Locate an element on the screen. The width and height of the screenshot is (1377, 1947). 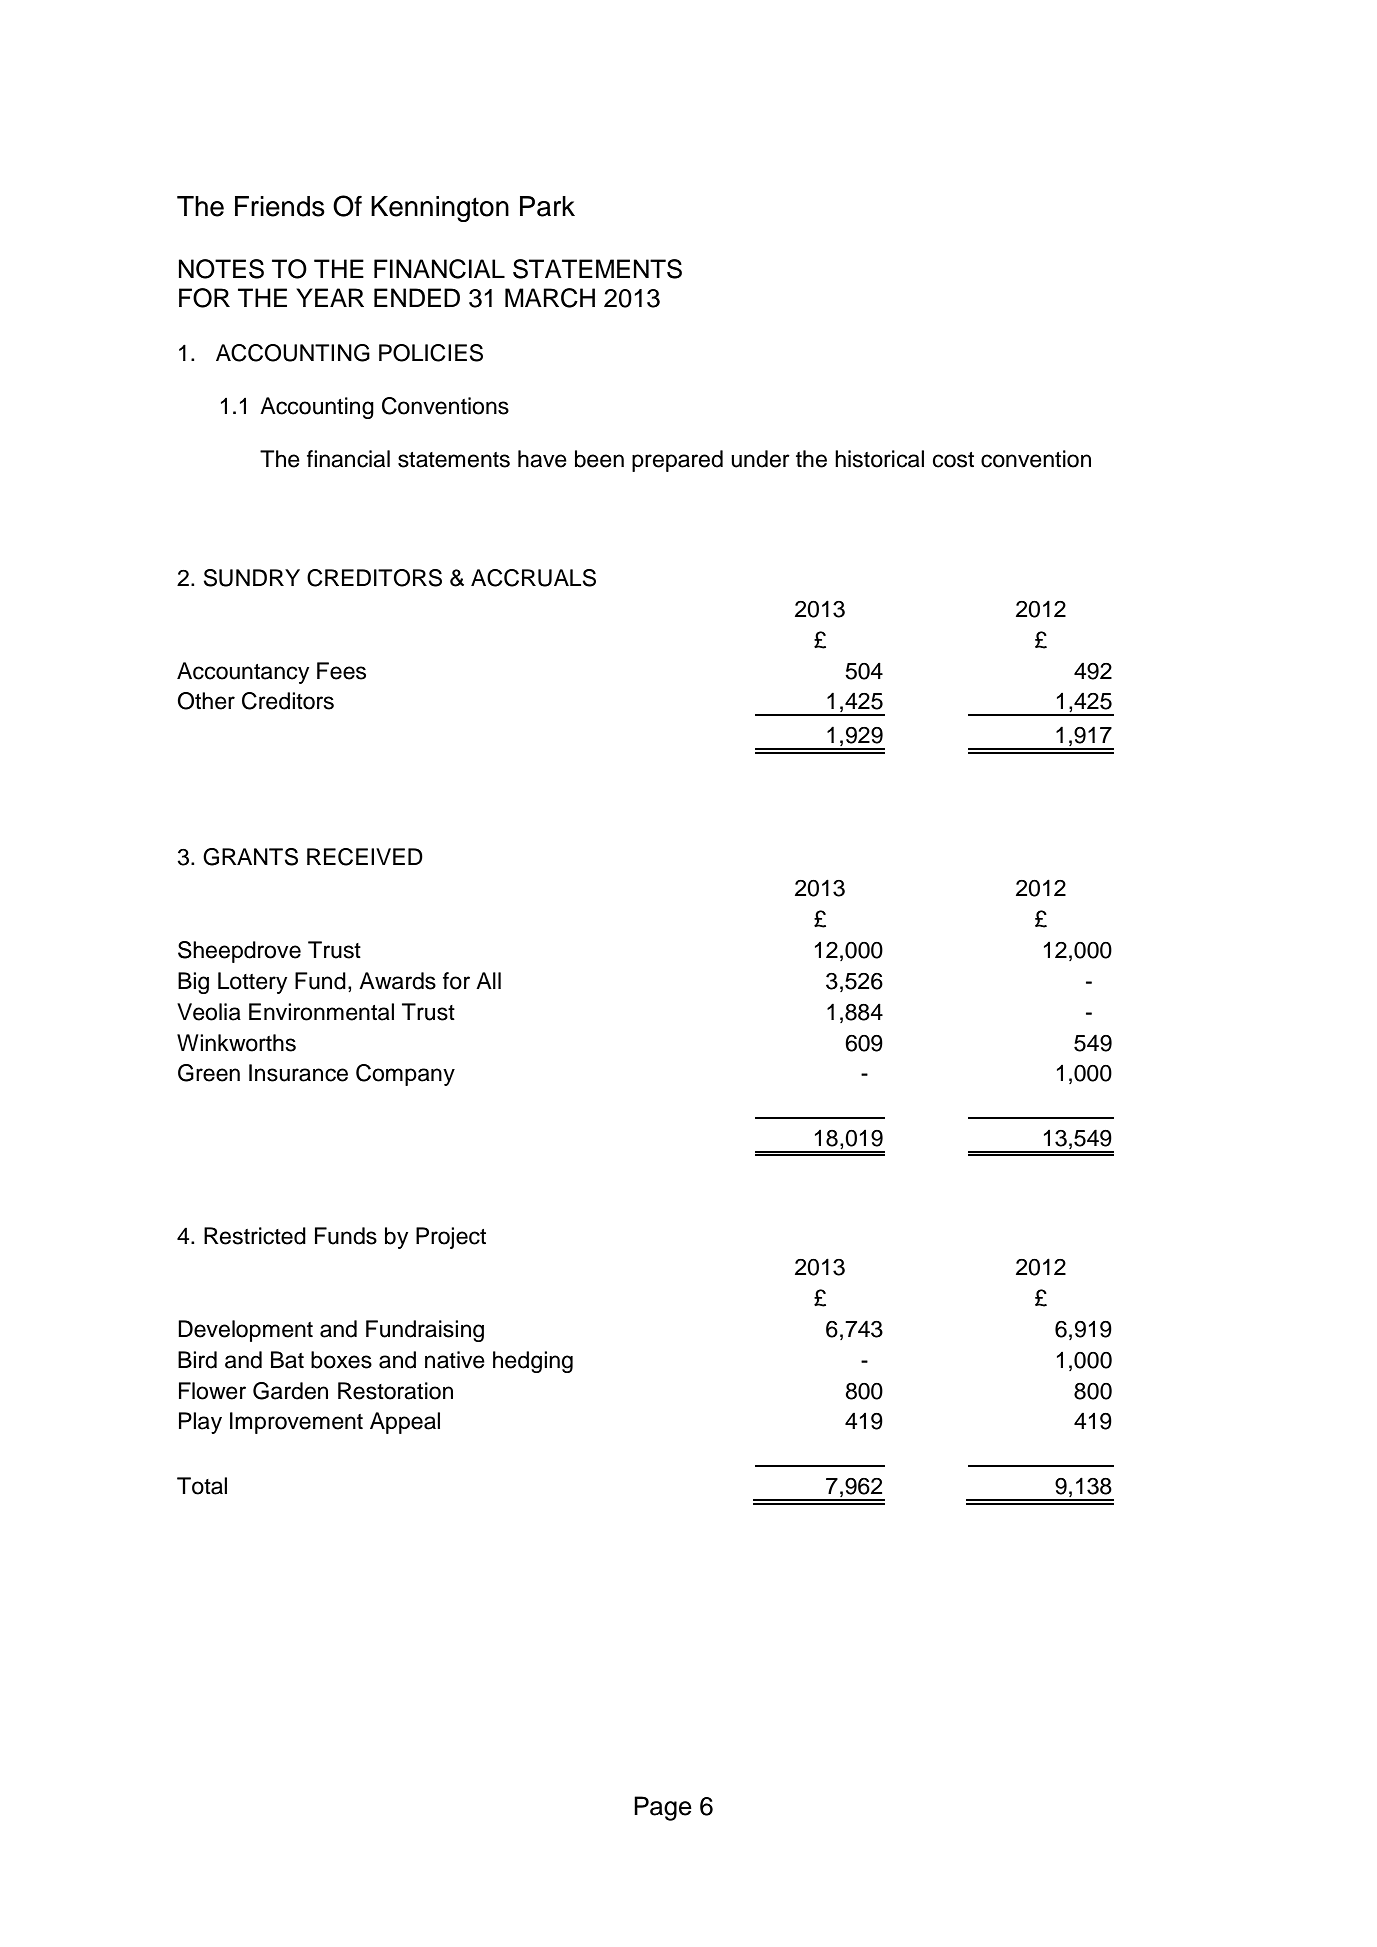
native is located at coordinates (455, 1360).
